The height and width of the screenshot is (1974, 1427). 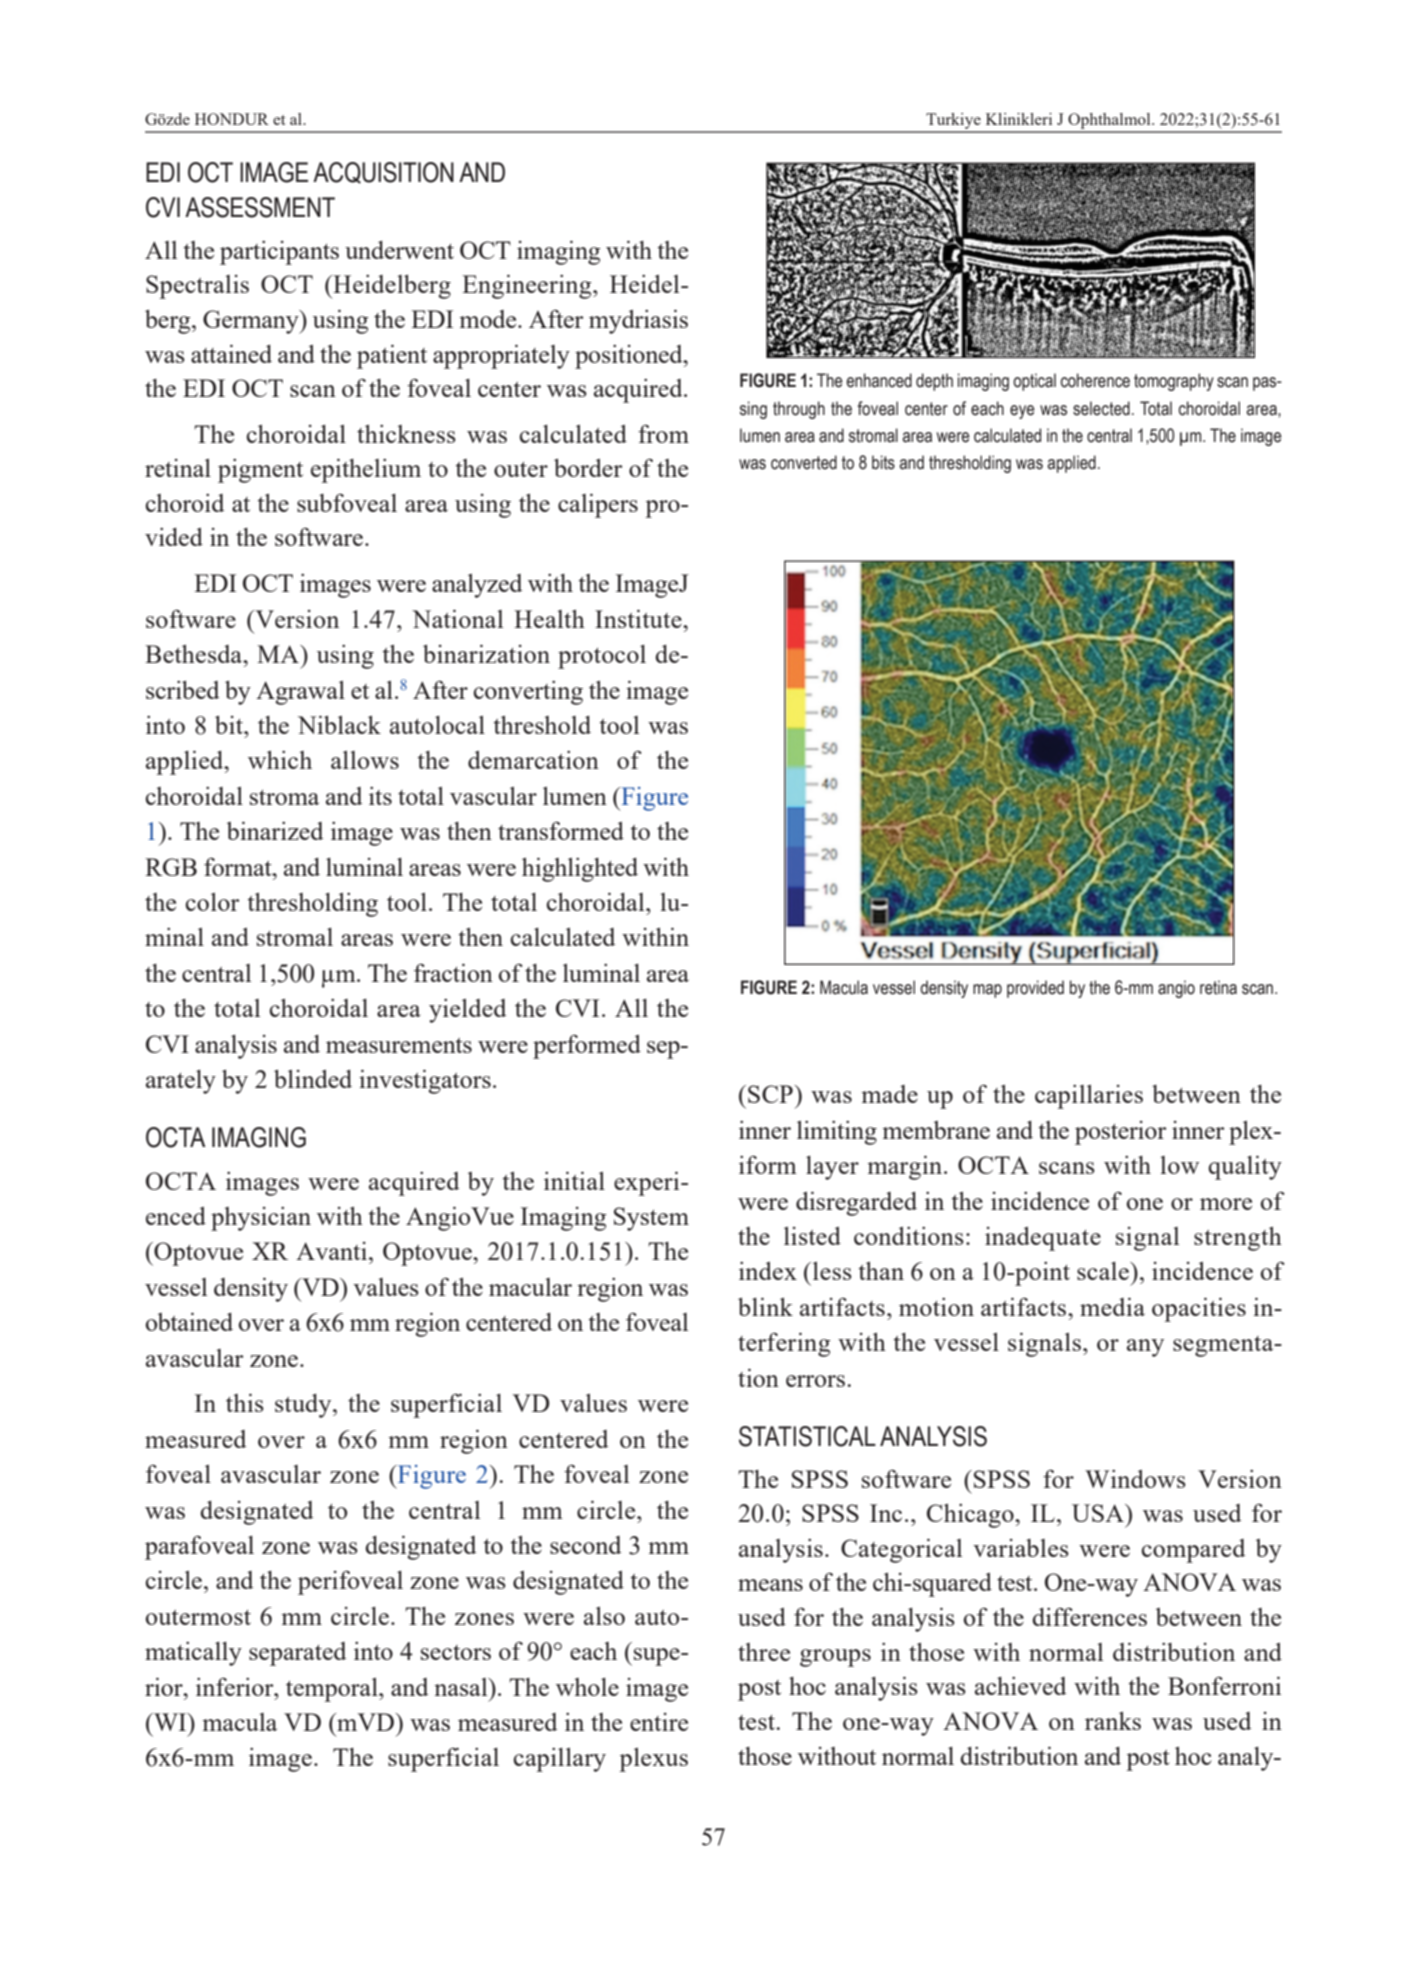 I want to click on Engineering, so click(x=528, y=287).
